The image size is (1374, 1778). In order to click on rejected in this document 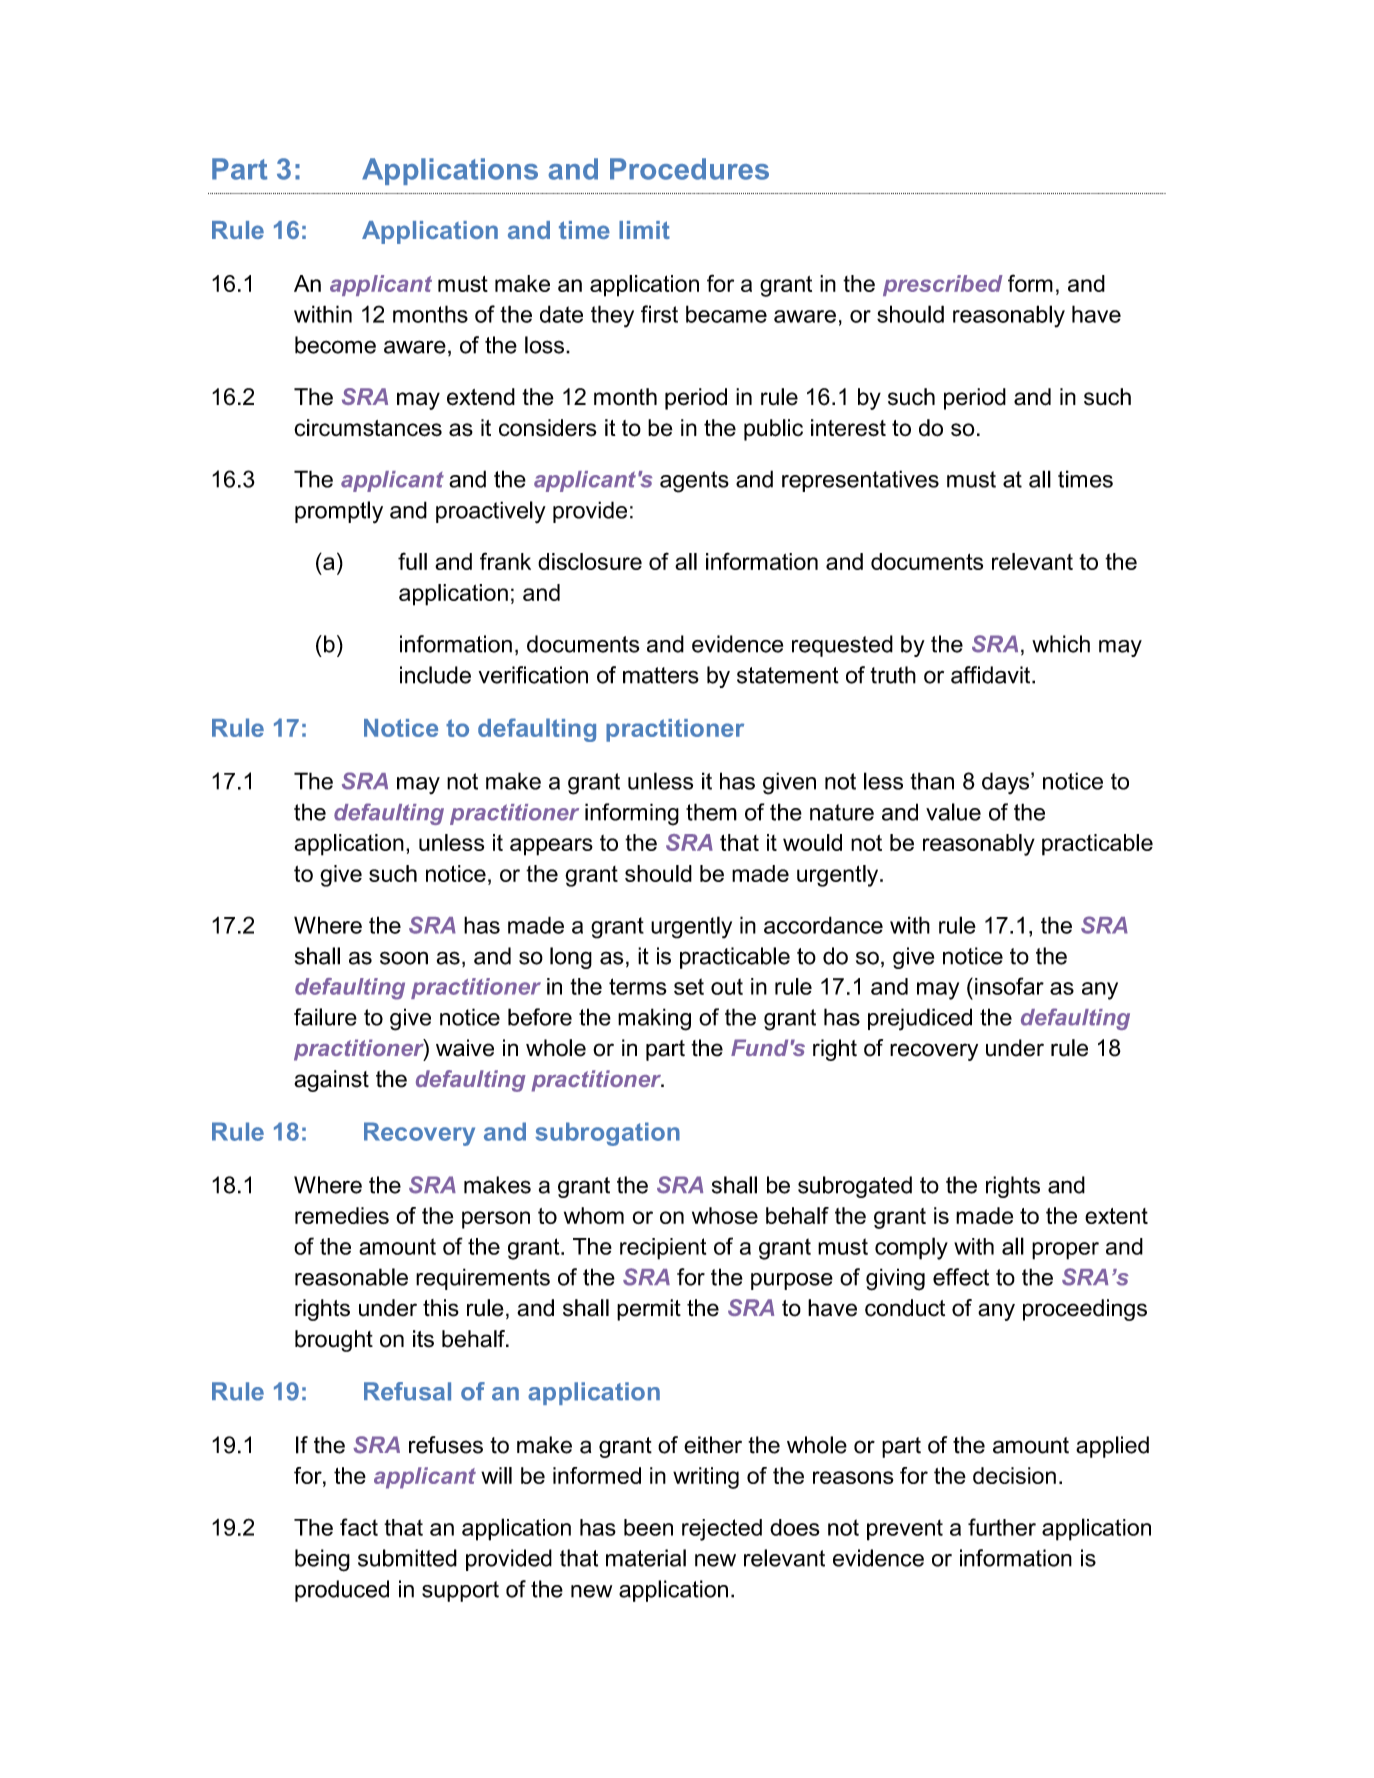, I will do `click(722, 1530)`.
